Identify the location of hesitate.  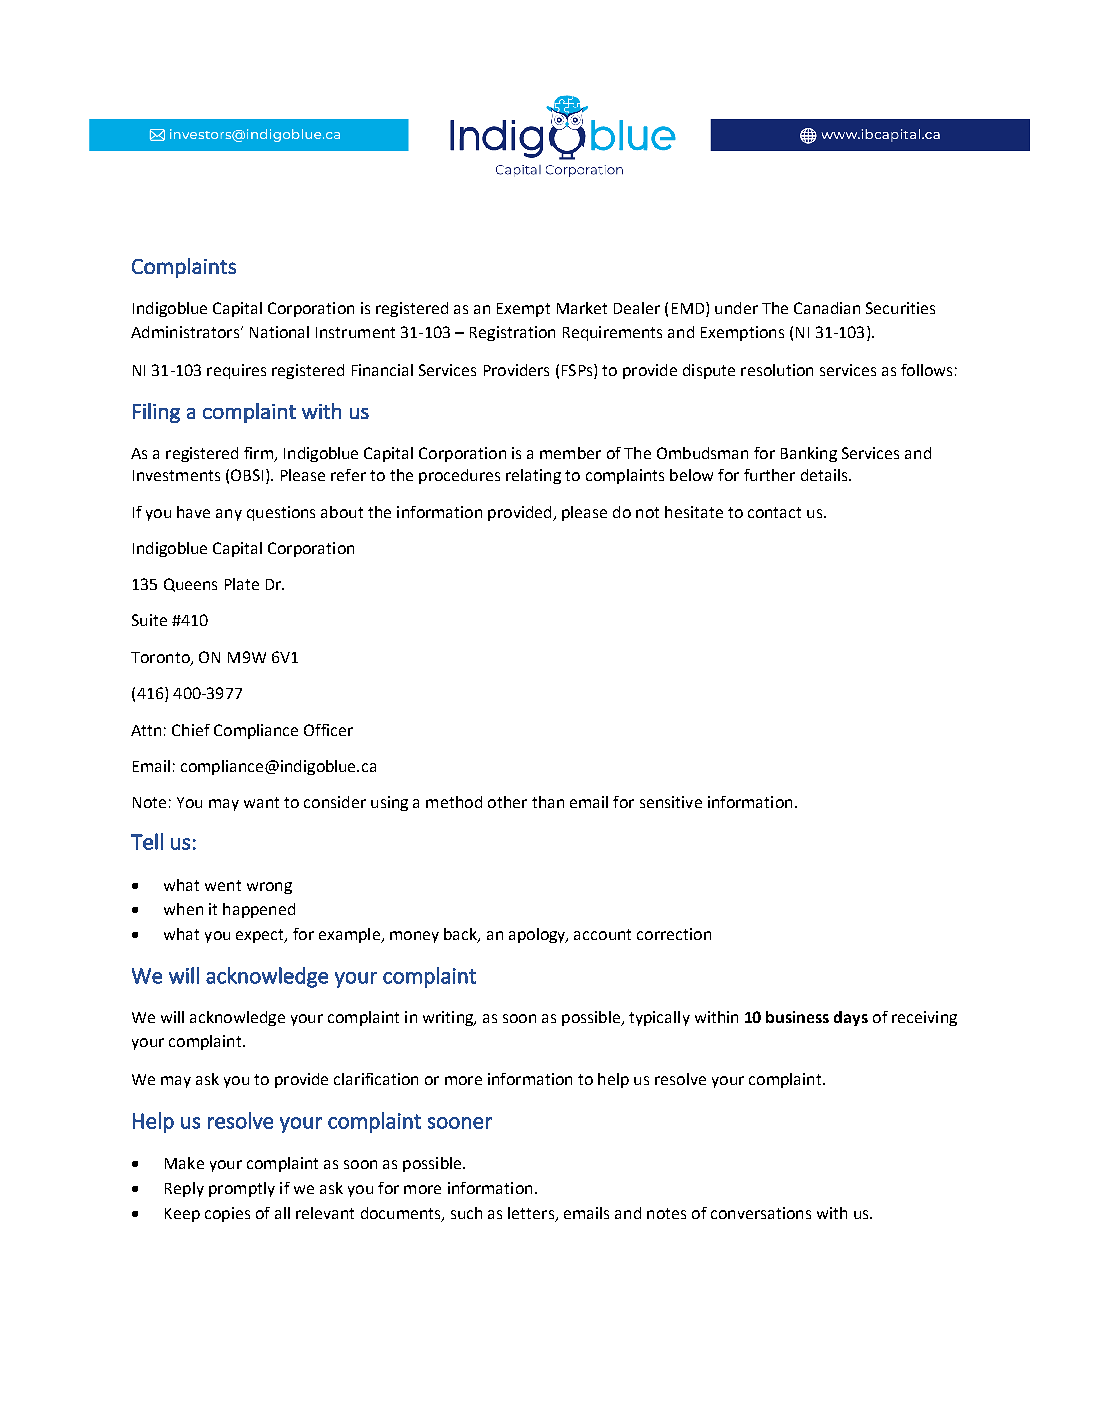
(694, 512).
